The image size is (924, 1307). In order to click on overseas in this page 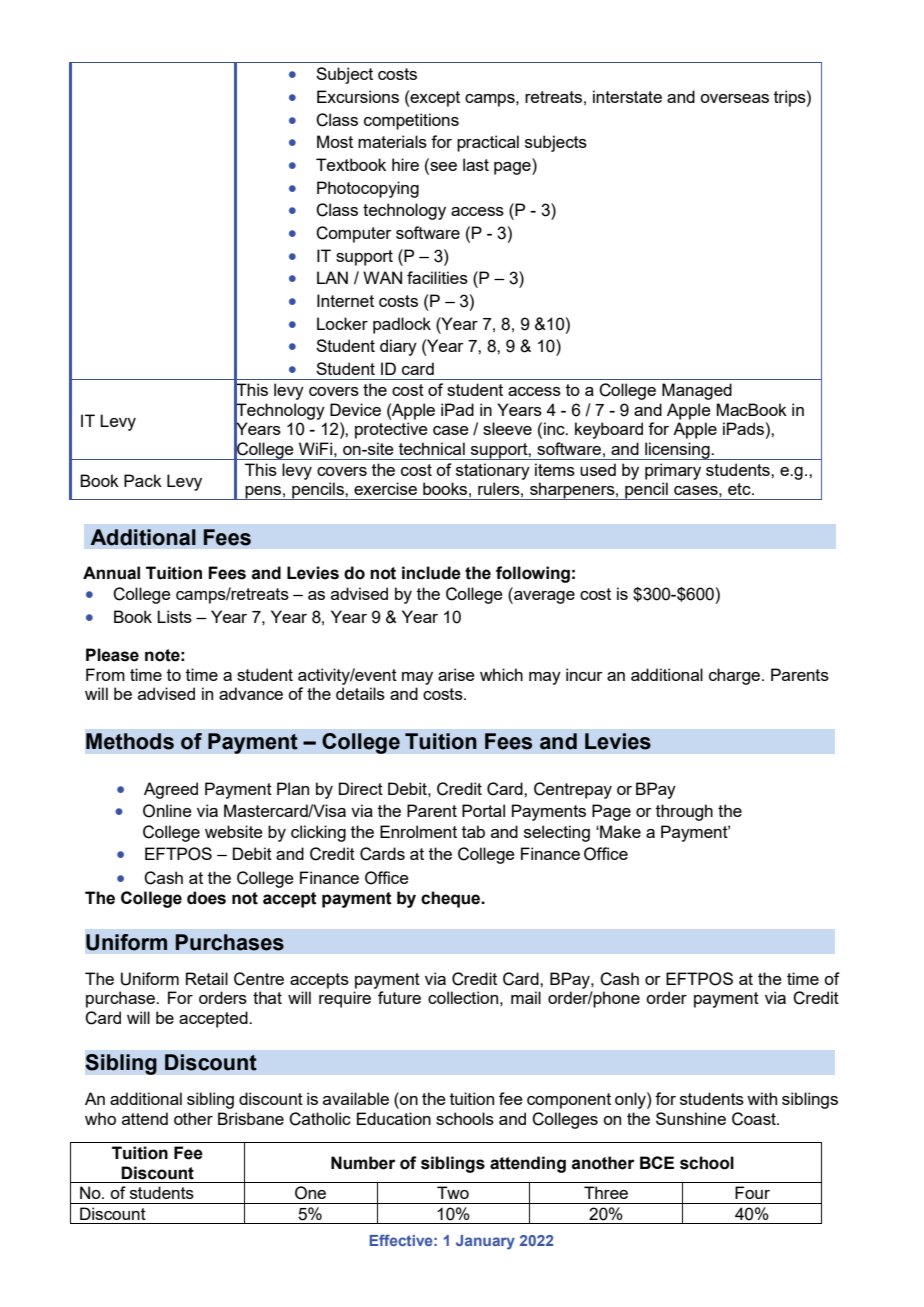, I will do `click(734, 98)`.
